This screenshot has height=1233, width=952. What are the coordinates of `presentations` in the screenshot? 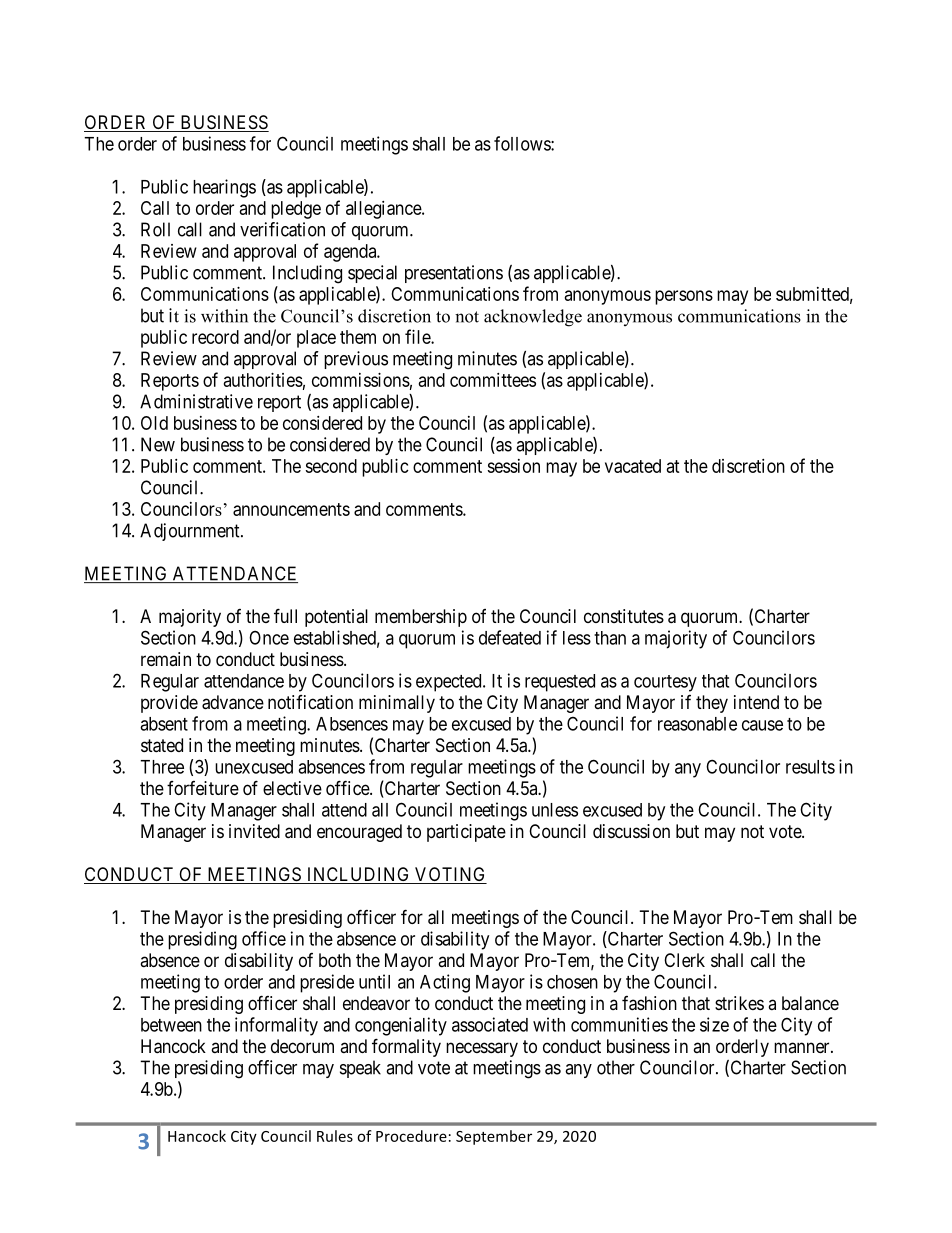 It's located at (454, 274).
